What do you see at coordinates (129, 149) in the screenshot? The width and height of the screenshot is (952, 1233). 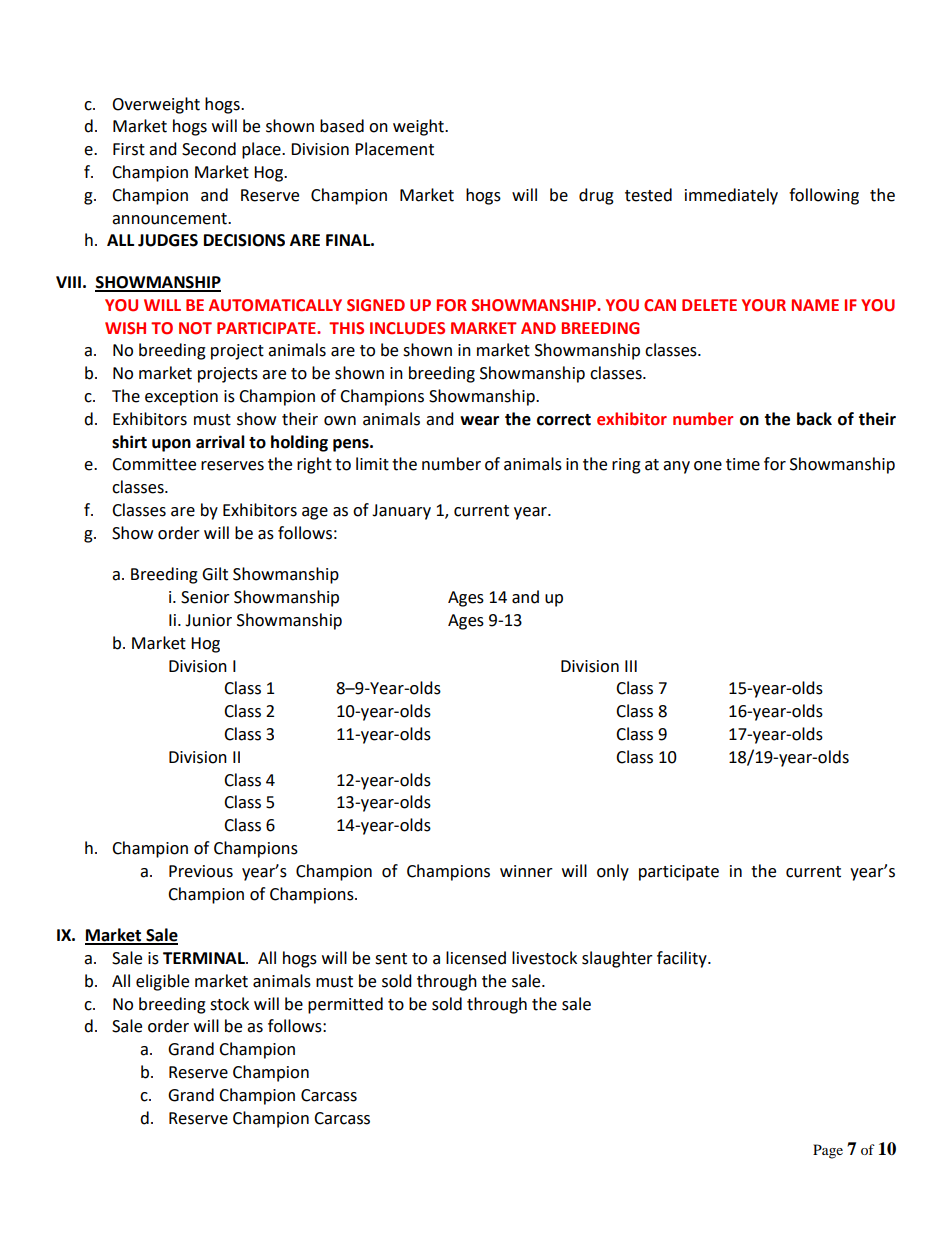 I see `First` at bounding box center [129, 149].
